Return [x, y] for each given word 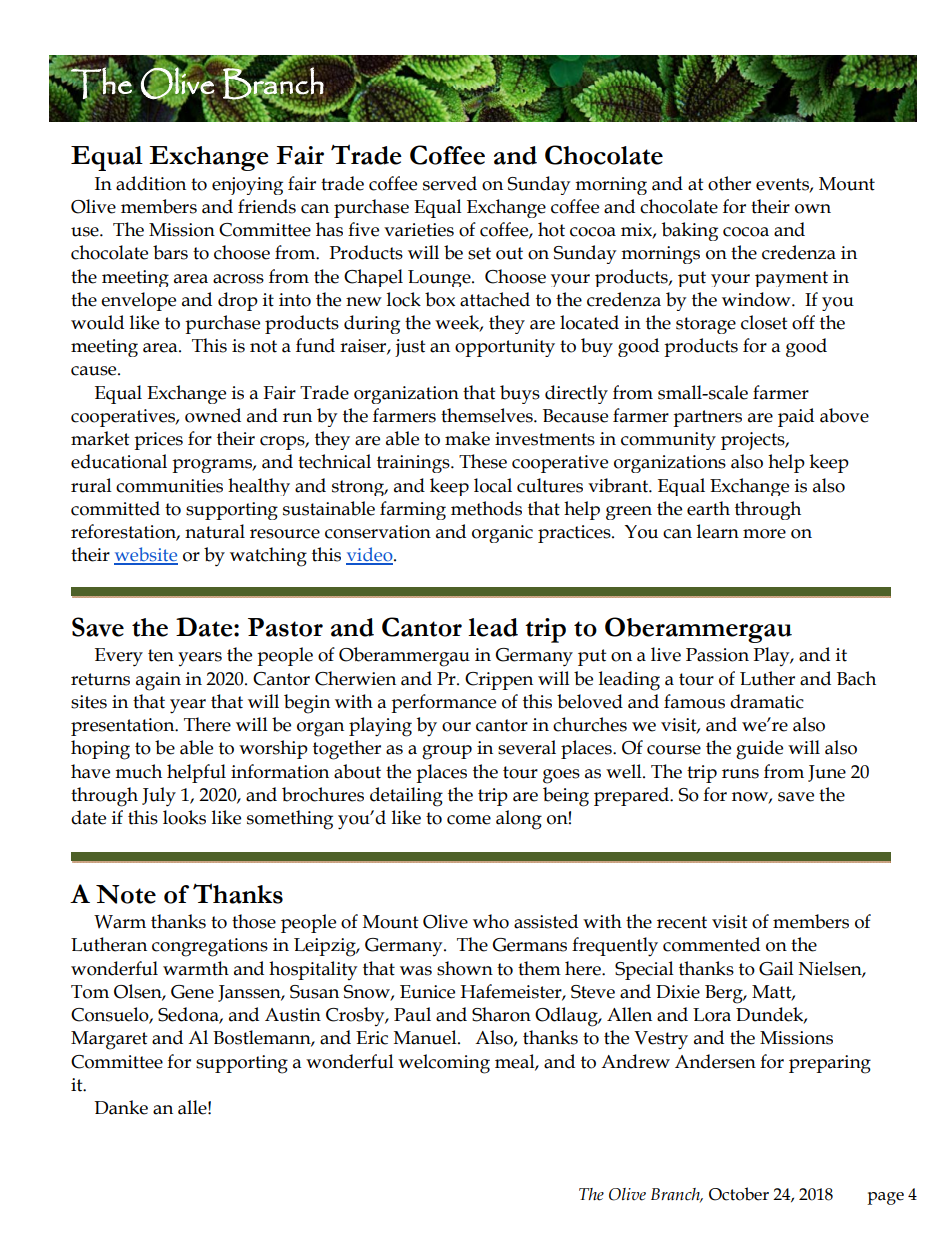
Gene [192, 992]
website [146, 555]
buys [520, 394]
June [827, 773]
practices [575, 534]
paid [796, 417]
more [764, 534]
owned [213, 415]
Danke [121, 1107]
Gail [776, 968]
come [469, 820]
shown [465, 968]
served [450, 183]
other [729, 183]
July [159, 797]
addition [151, 183]
